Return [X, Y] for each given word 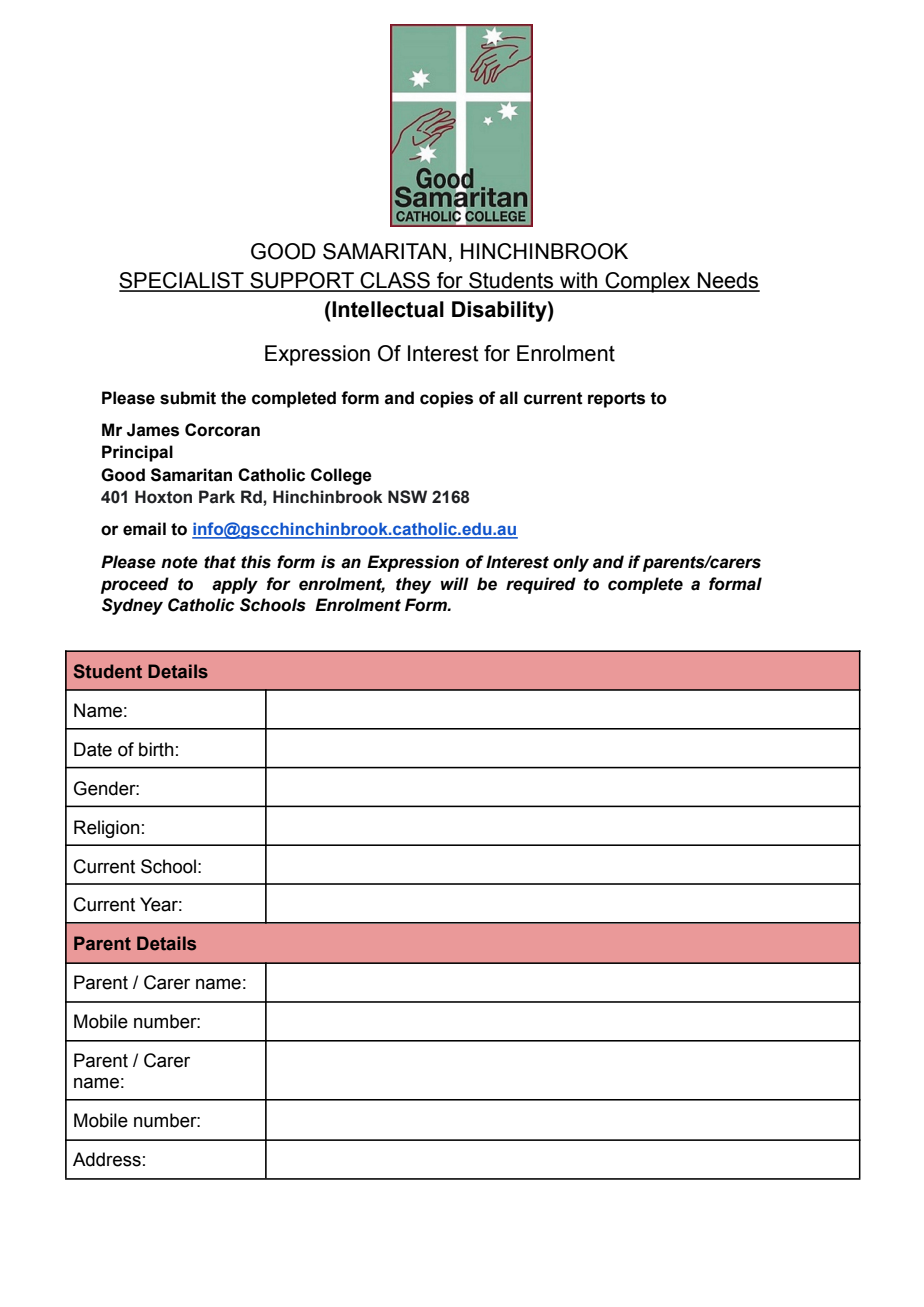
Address [107, 1159]
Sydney [132, 606]
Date [93, 749]
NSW [407, 497]
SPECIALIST [182, 281]
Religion [106, 829]
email [144, 529]
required [541, 585]
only [571, 563]
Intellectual [387, 309]
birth [156, 749]
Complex [648, 282]
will [455, 583]
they [413, 585]
